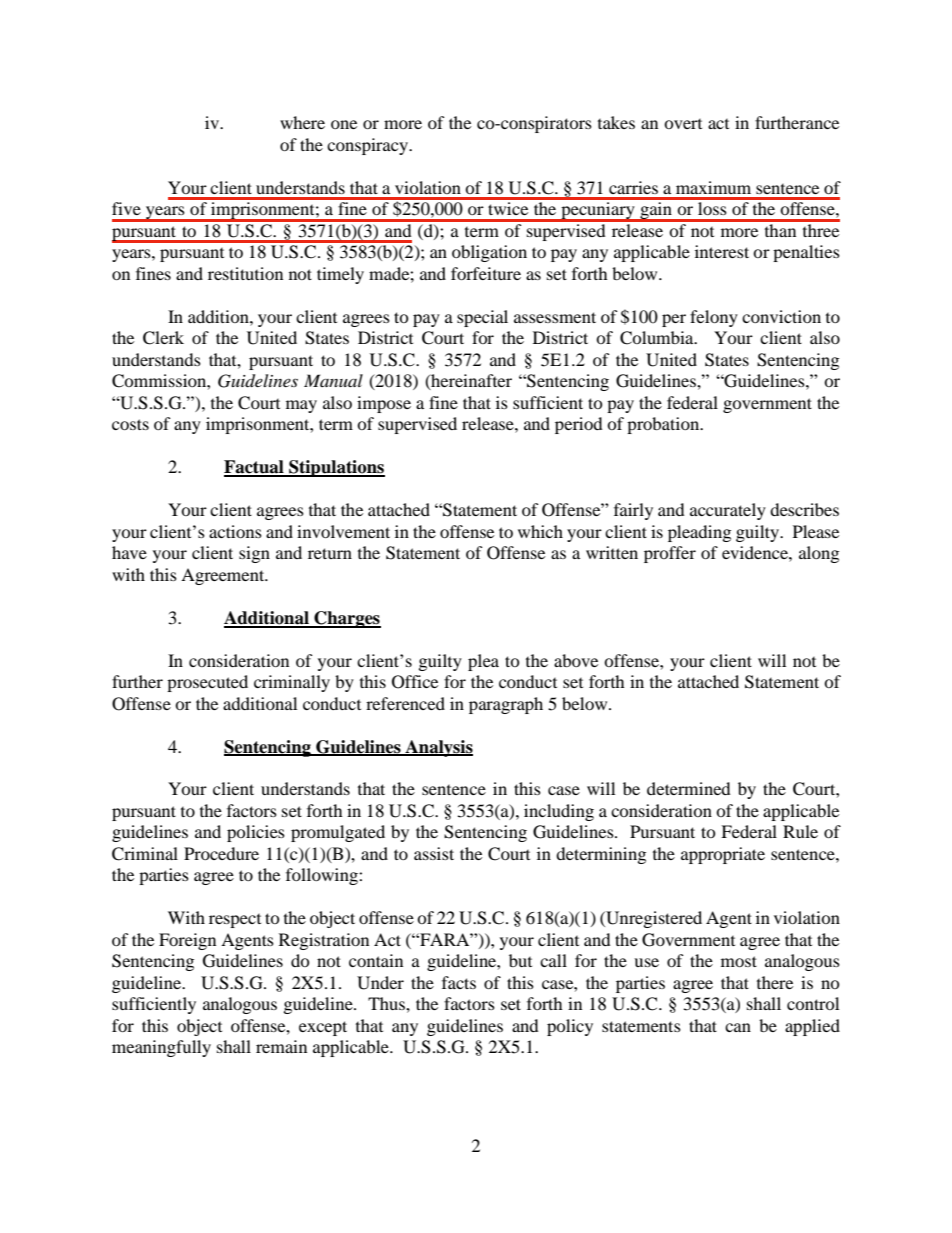 The width and height of the screenshot is (952, 1233). What do you see at coordinates (254, 554) in the screenshot?
I see `sign` at bounding box center [254, 554].
